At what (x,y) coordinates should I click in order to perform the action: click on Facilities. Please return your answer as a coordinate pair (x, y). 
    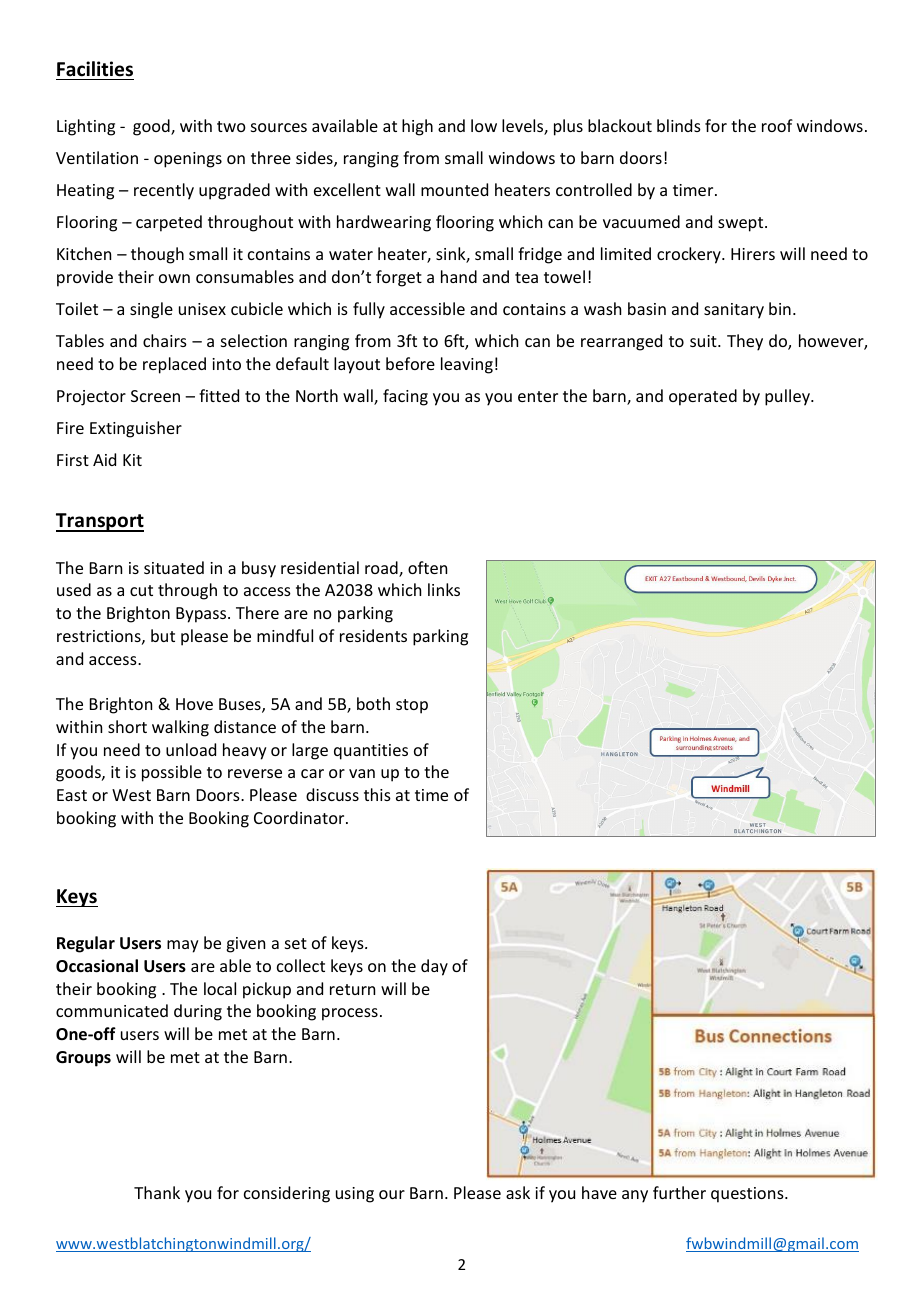
    Looking at the image, I should click on (95, 69).
